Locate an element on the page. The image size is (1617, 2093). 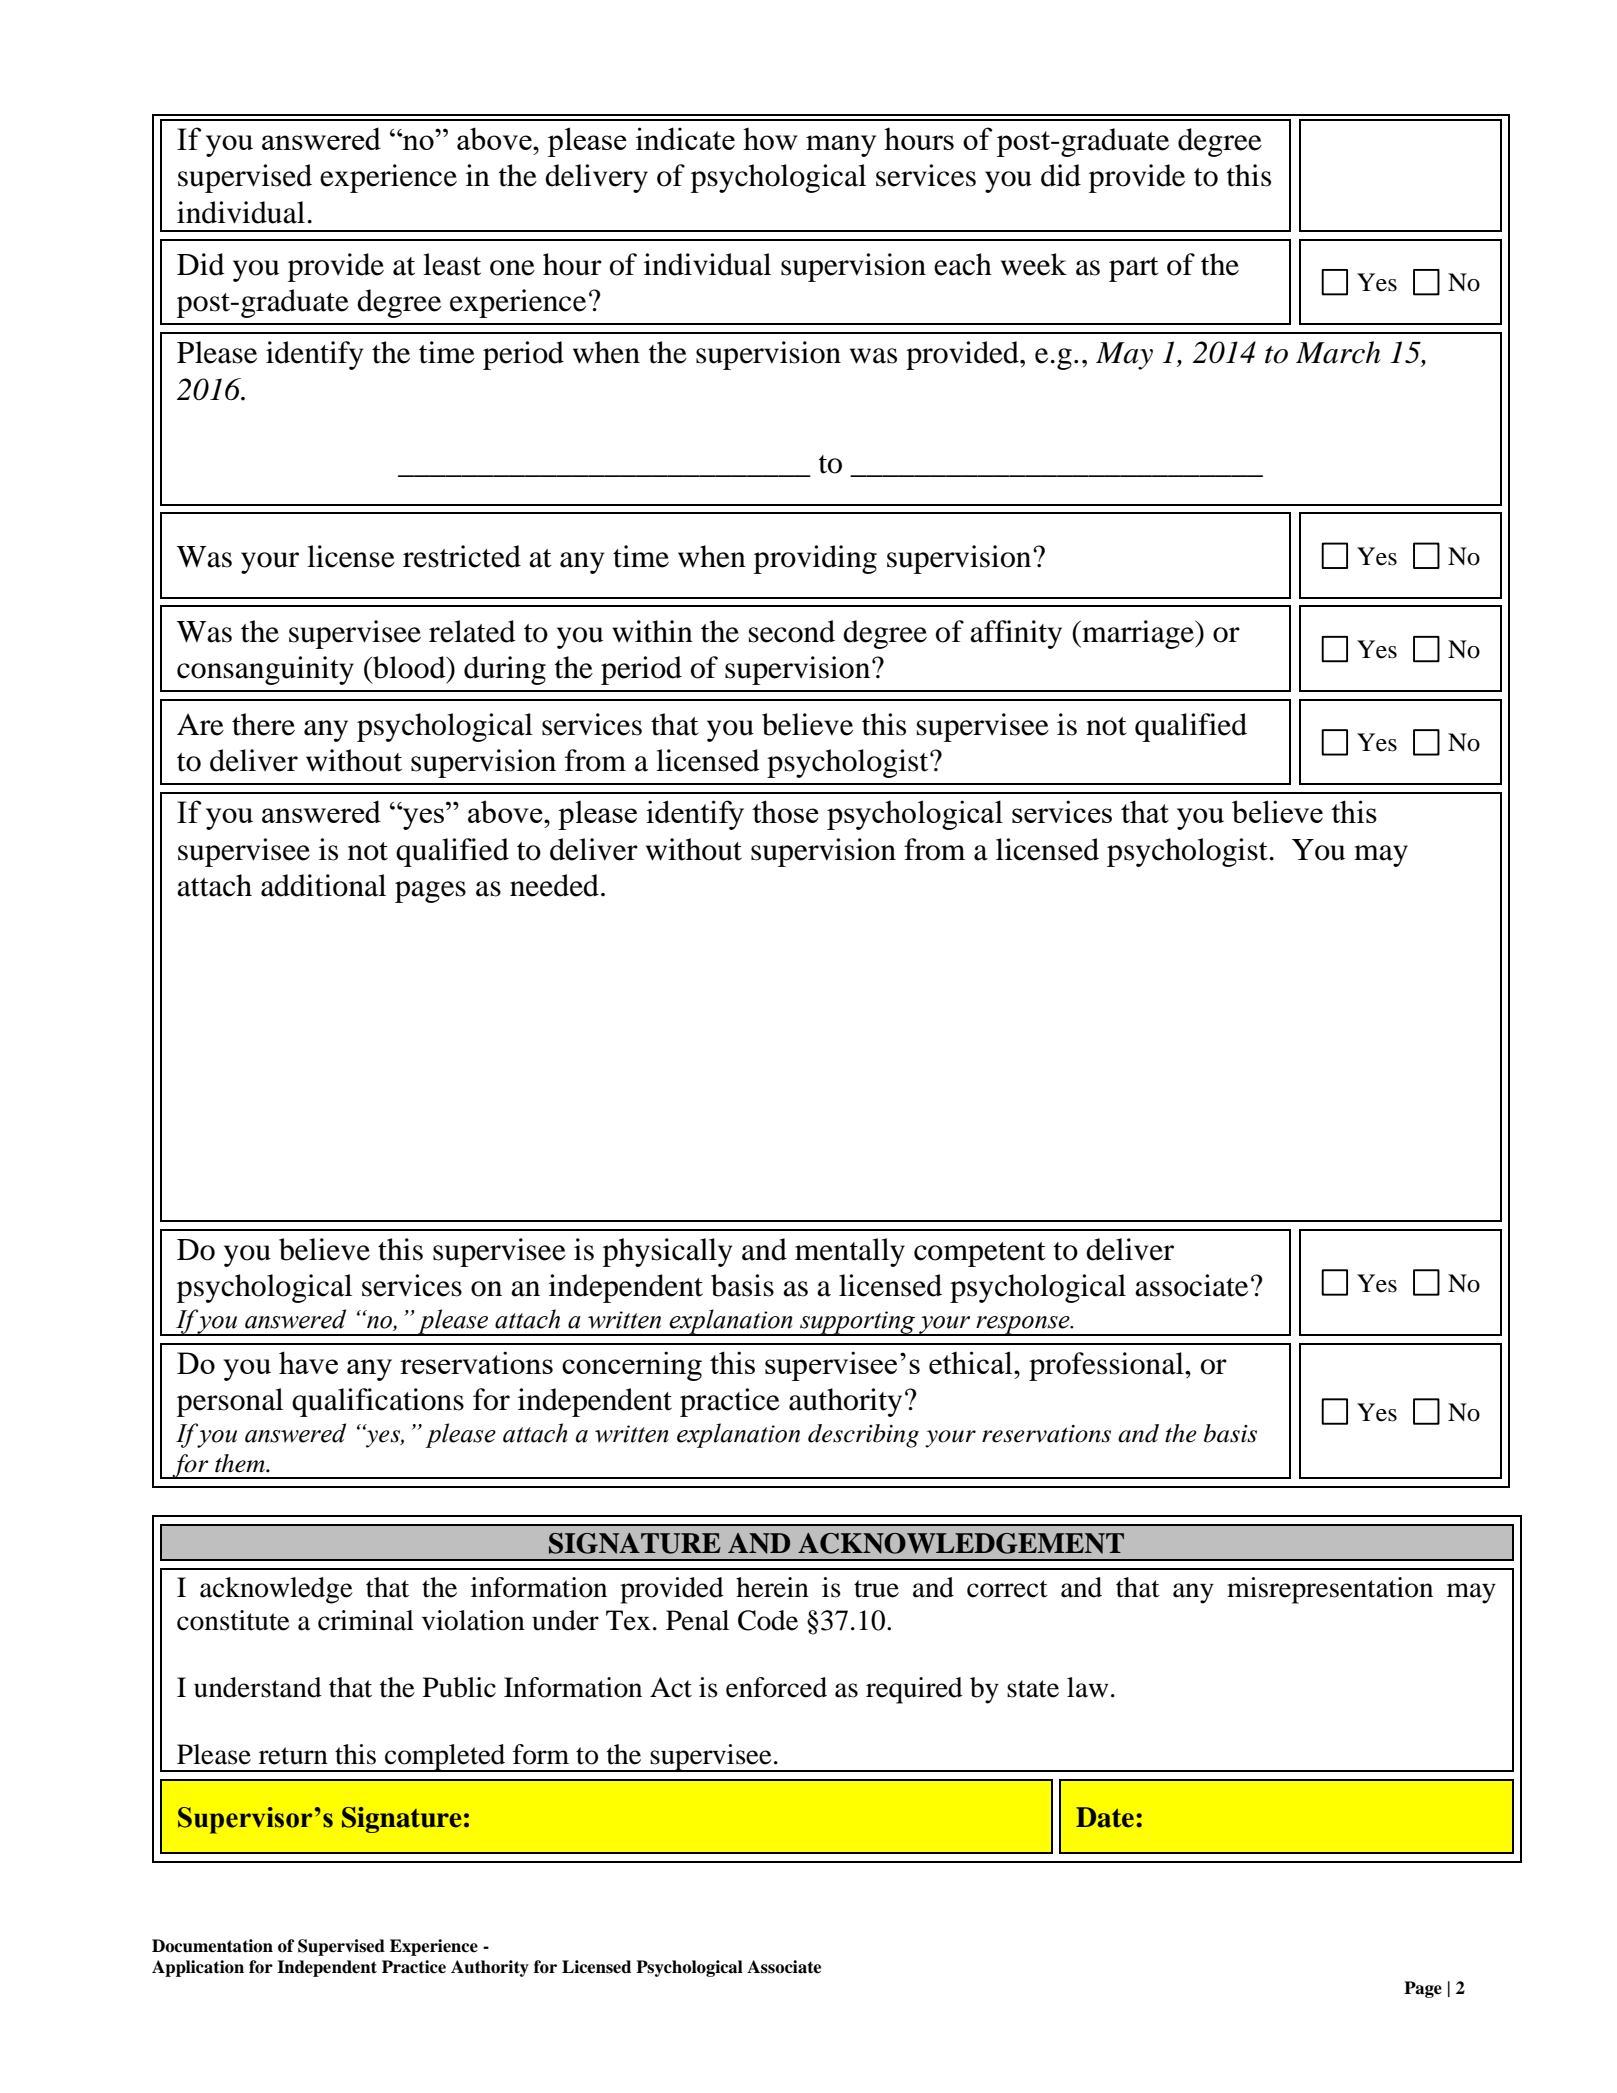
least is located at coordinates (452, 264).
